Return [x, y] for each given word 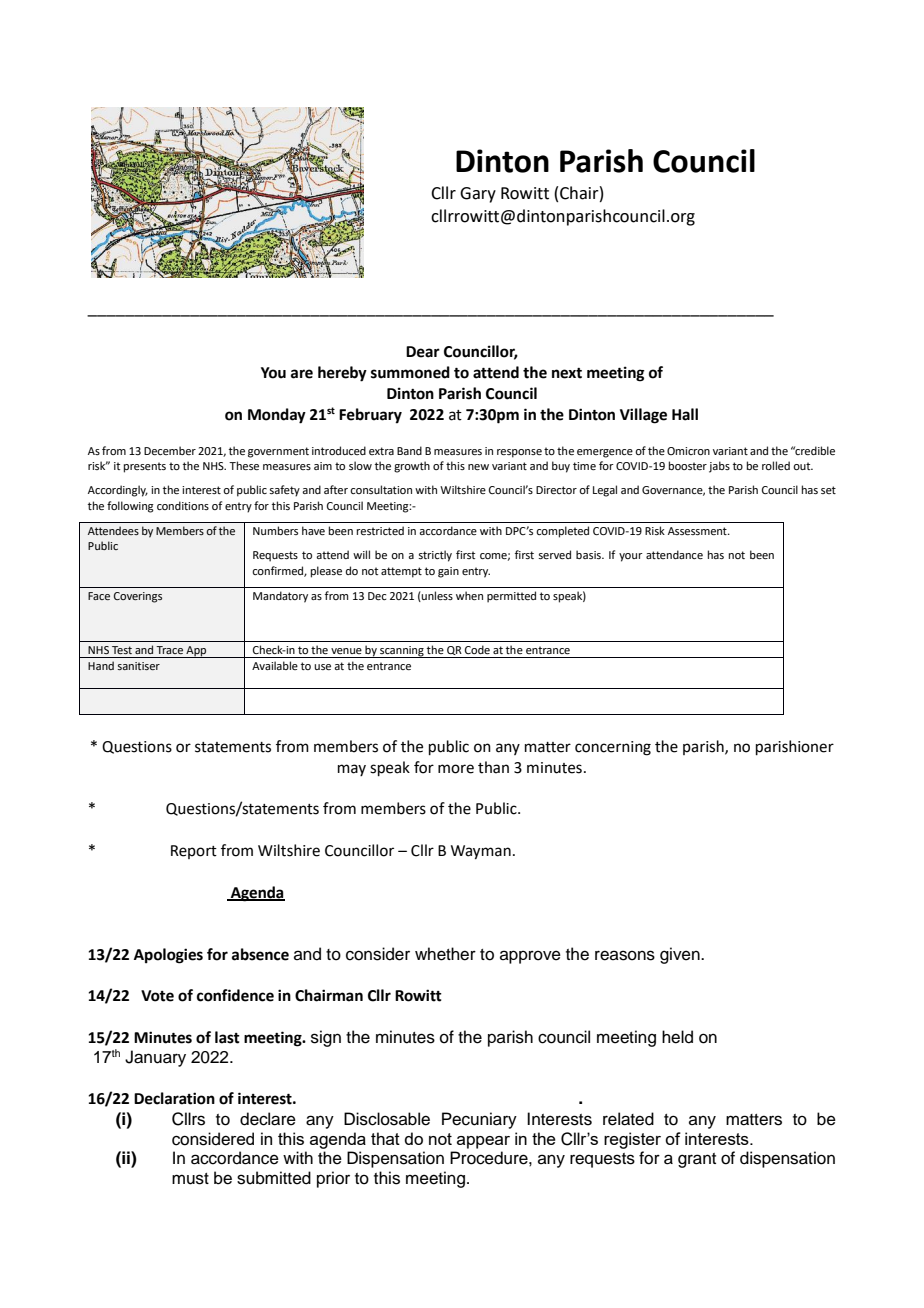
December [170, 450]
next [567, 373]
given [681, 955]
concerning [613, 748]
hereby [342, 374]
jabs [719, 467]
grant [697, 1160]
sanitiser [138, 666]
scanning [402, 652]
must [190, 1179]
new [478, 467]
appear [483, 1142]
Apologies [168, 956]
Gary [478, 195]
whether [445, 954]
